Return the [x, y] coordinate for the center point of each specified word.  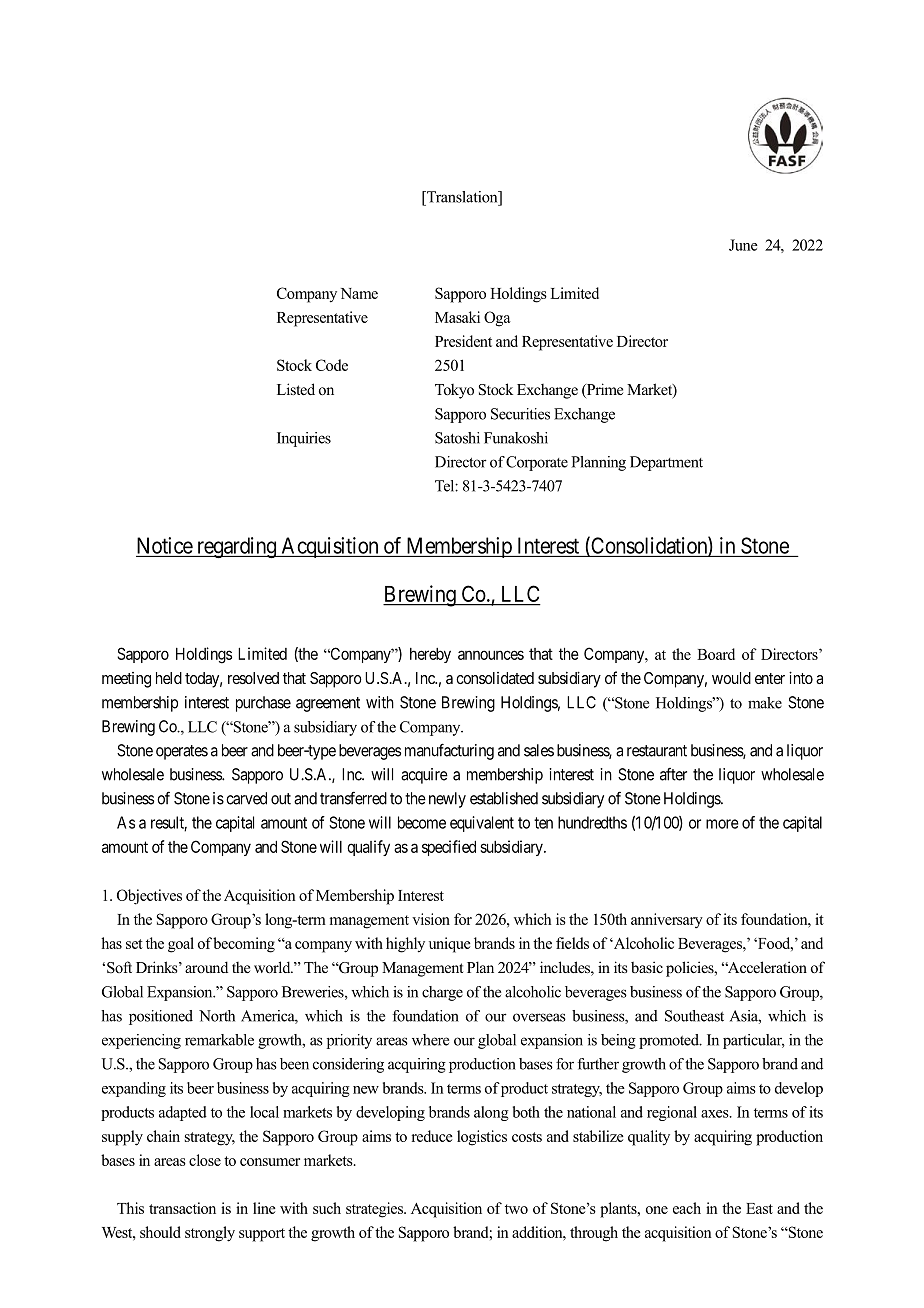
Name [359, 293]
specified [449, 848]
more [722, 824]
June [743, 245]
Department [666, 463]
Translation [462, 197]
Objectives [149, 897]
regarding [236, 547]
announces [491, 655]
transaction [182, 1208]
